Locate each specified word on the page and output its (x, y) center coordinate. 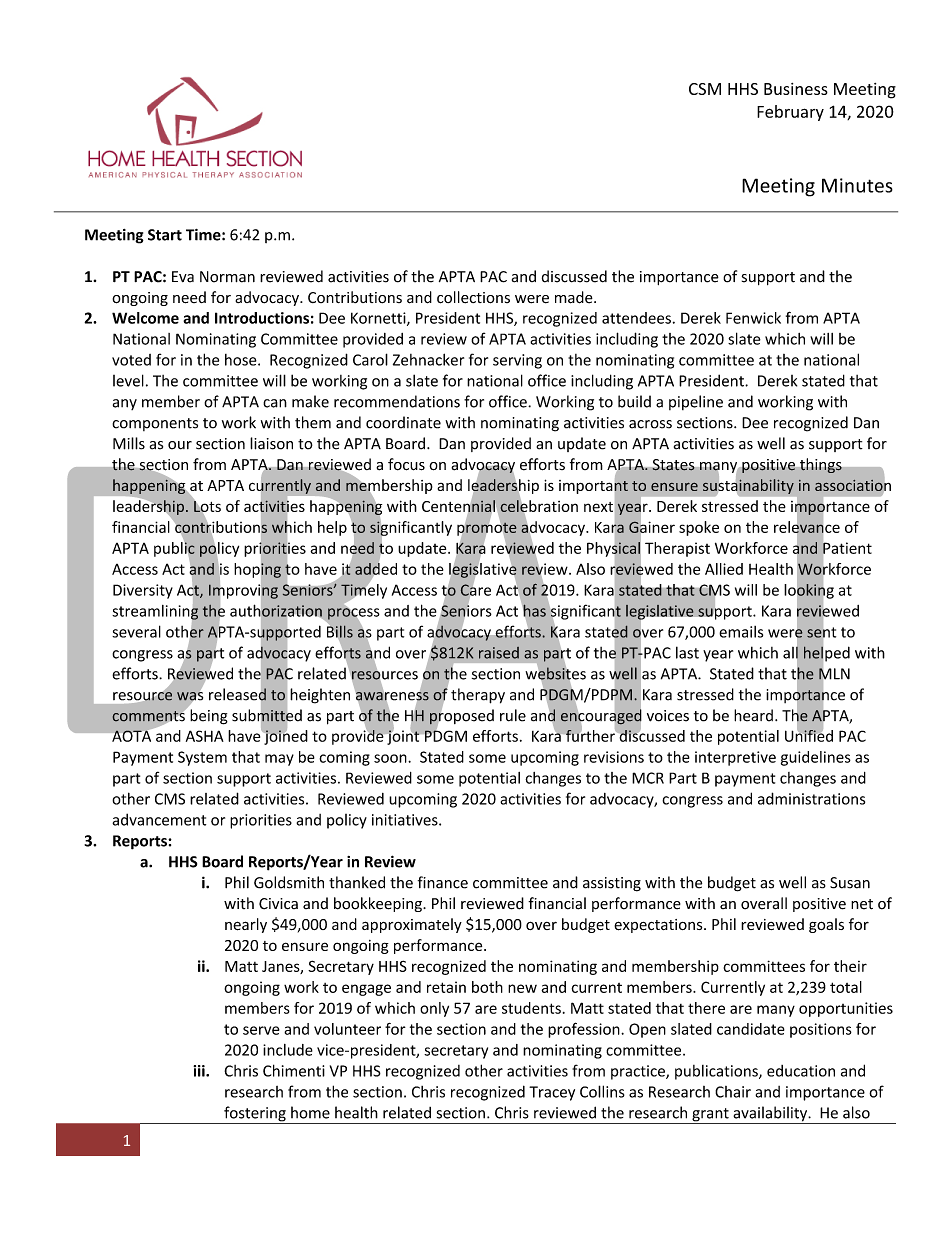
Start (165, 235)
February (790, 113)
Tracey (552, 1093)
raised (499, 653)
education (801, 1071)
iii (200, 1071)
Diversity (143, 591)
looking (809, 591)
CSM (705, 89)
